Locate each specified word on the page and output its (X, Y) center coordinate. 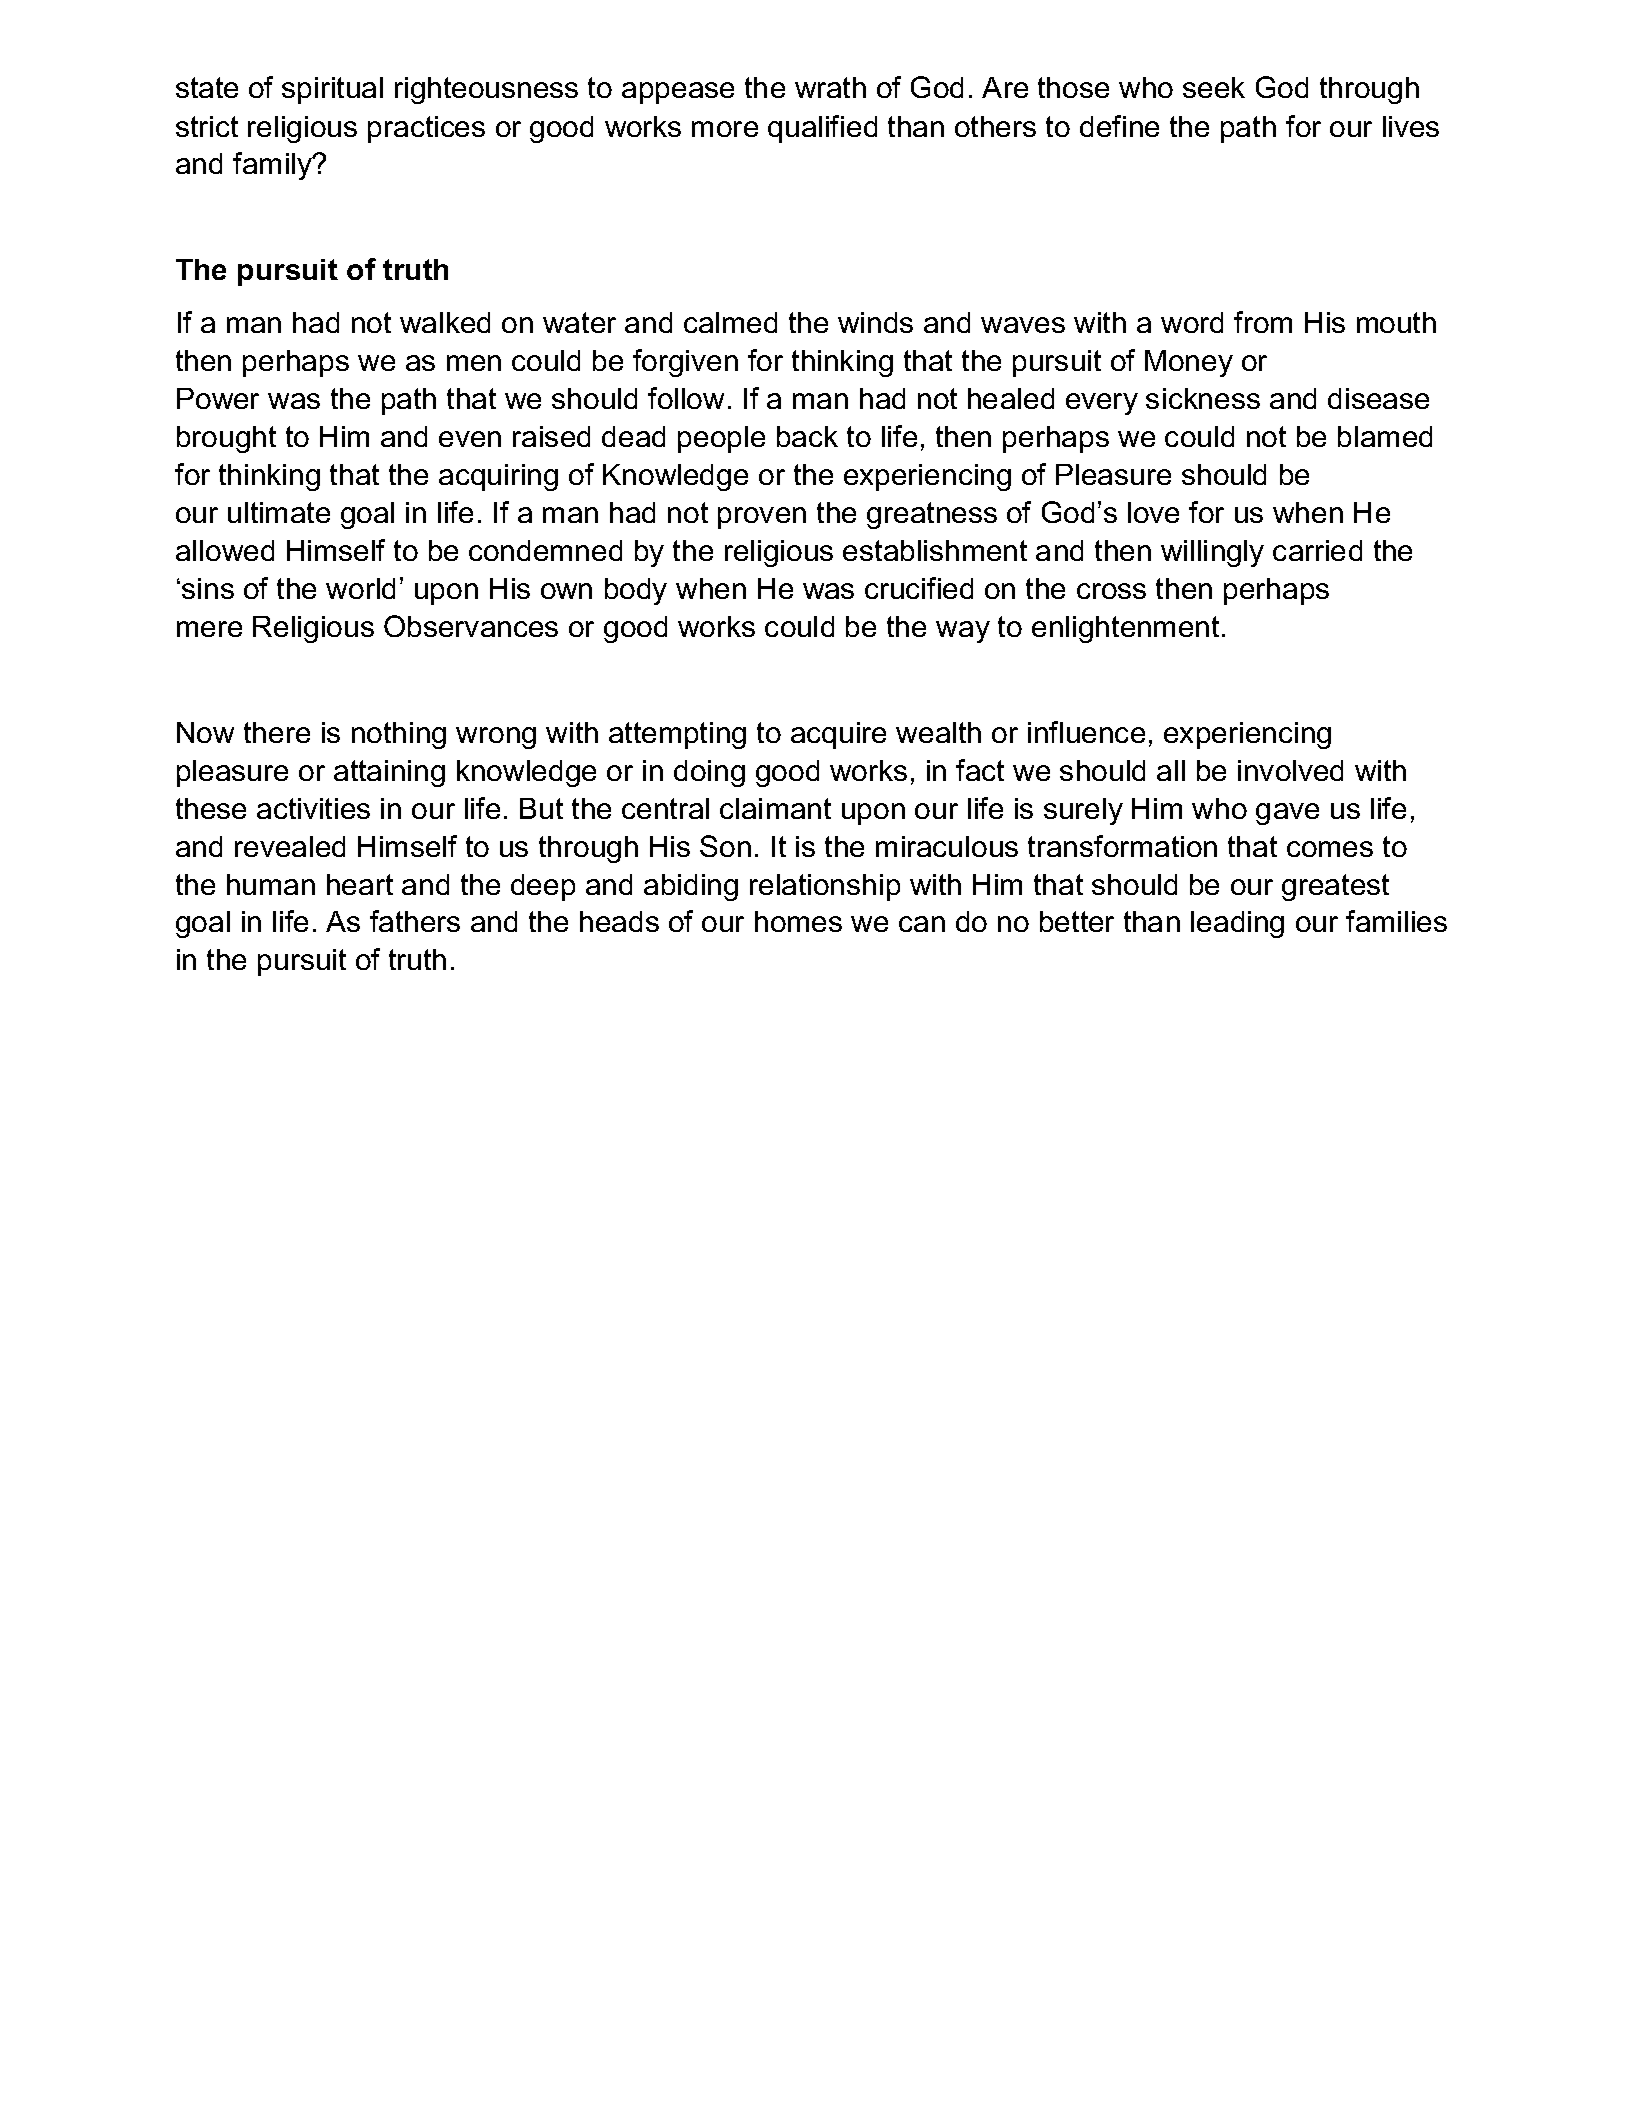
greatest (1335, 887)
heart (360, 884)
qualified (822, 129)
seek (1214, 87)
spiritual (332, 90)
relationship (825, 887)
